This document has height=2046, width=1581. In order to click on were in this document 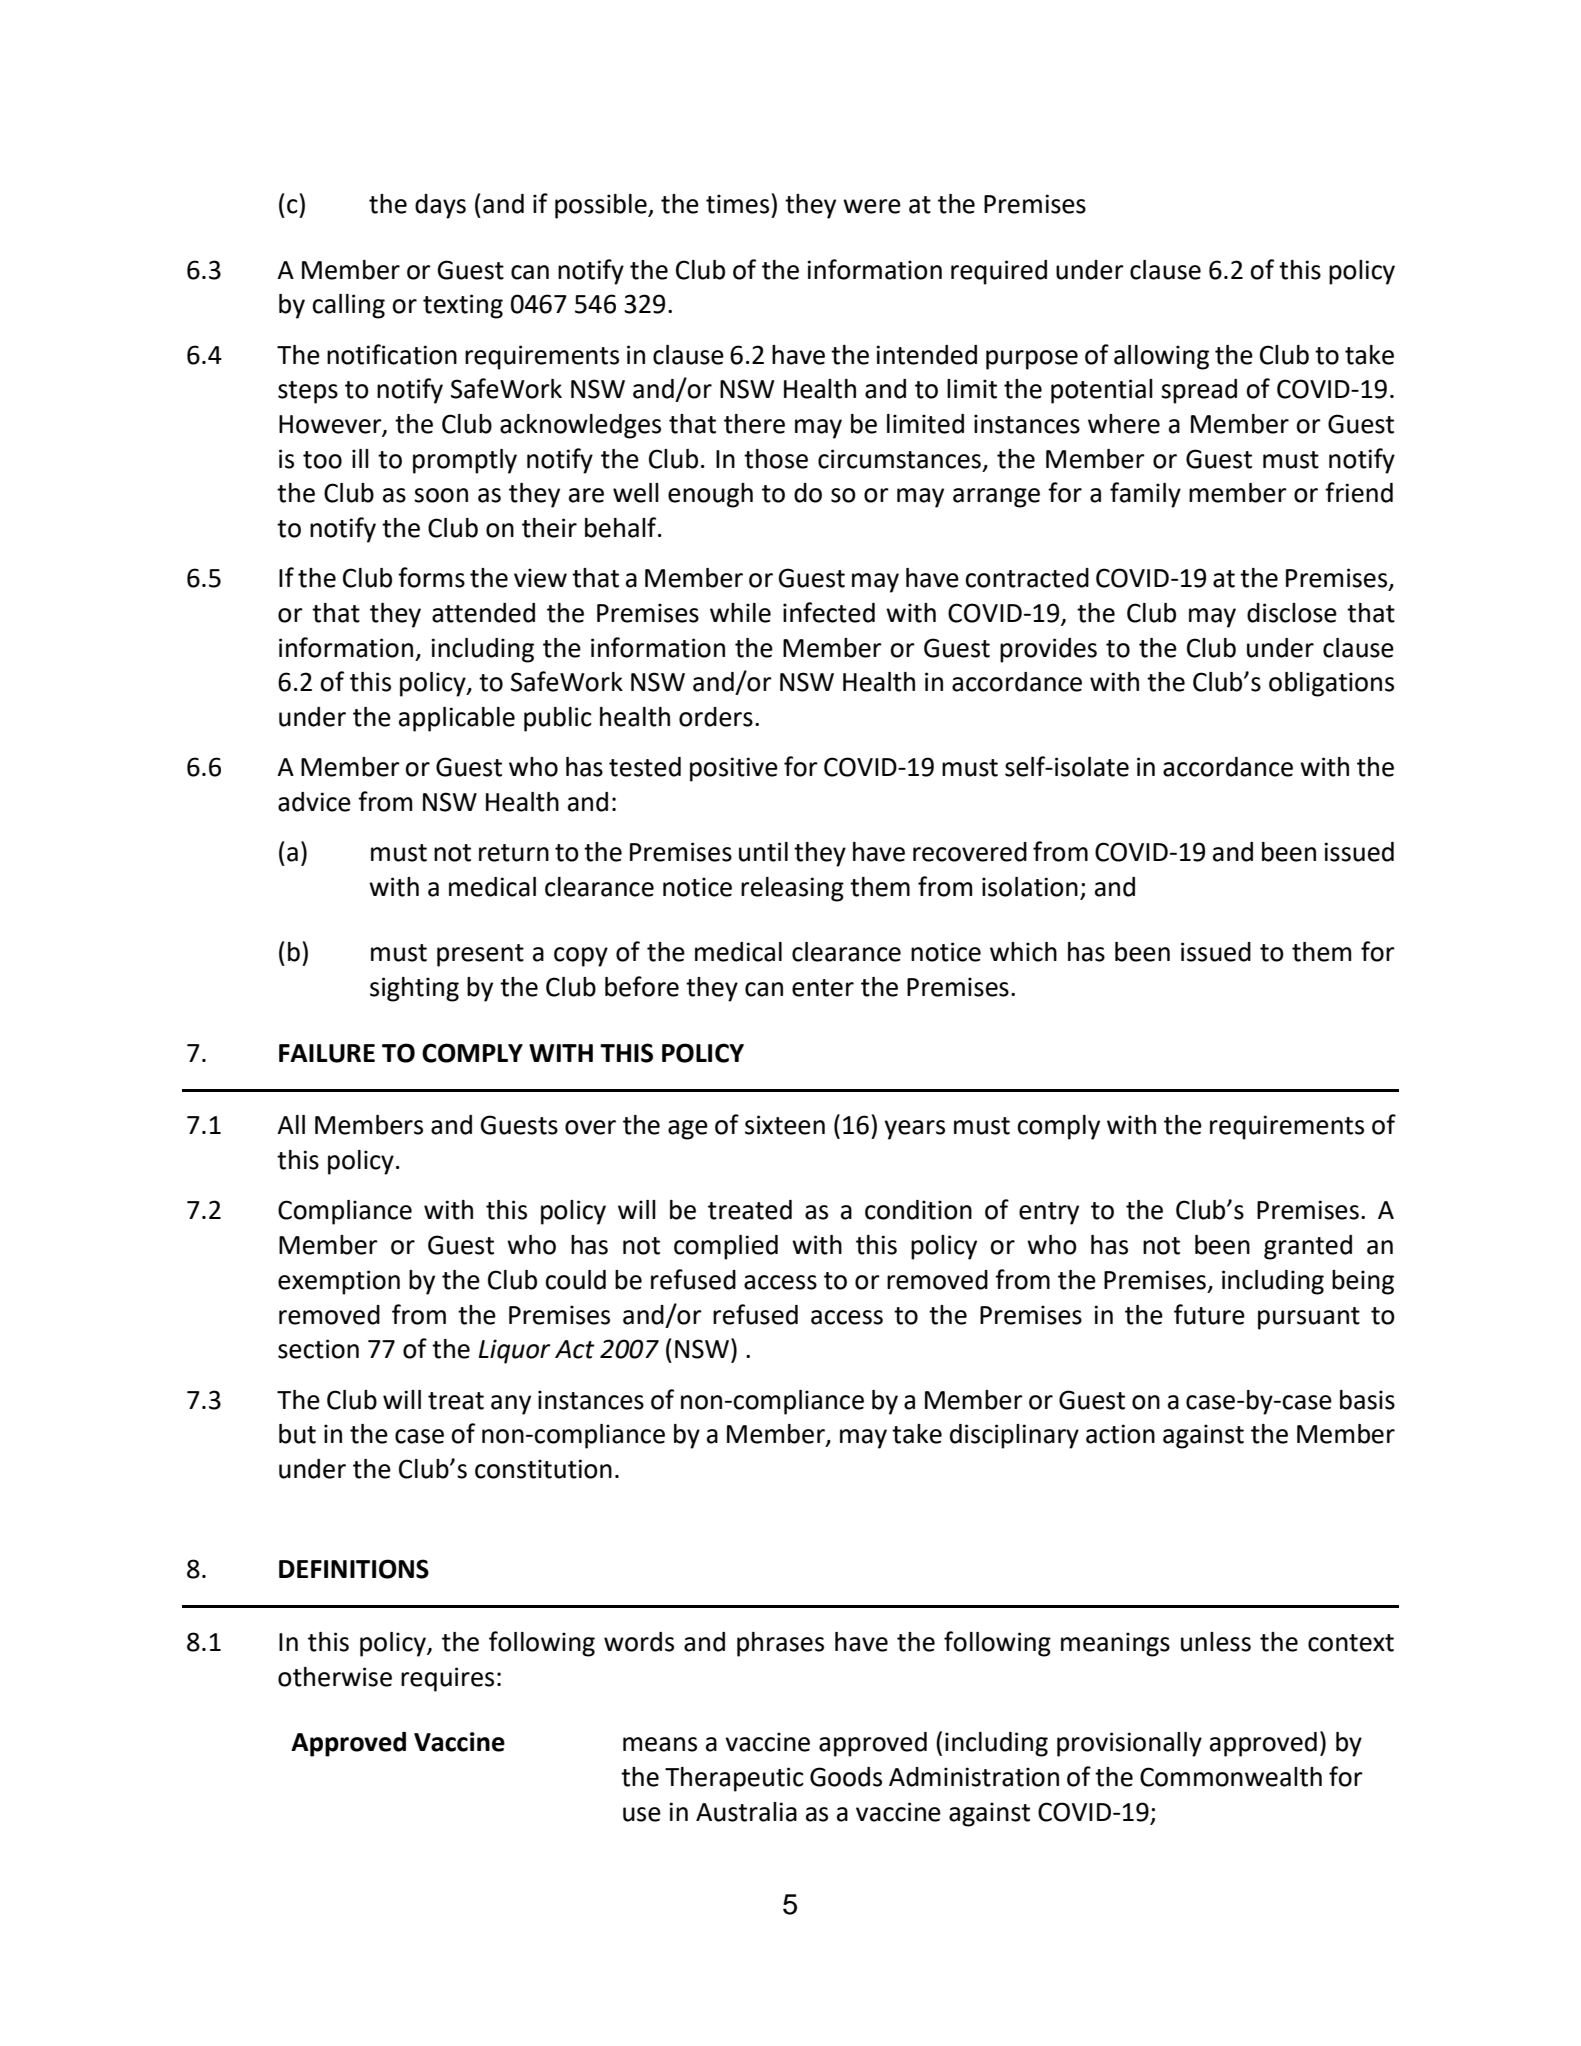, I will do `click(872, 206)`.
